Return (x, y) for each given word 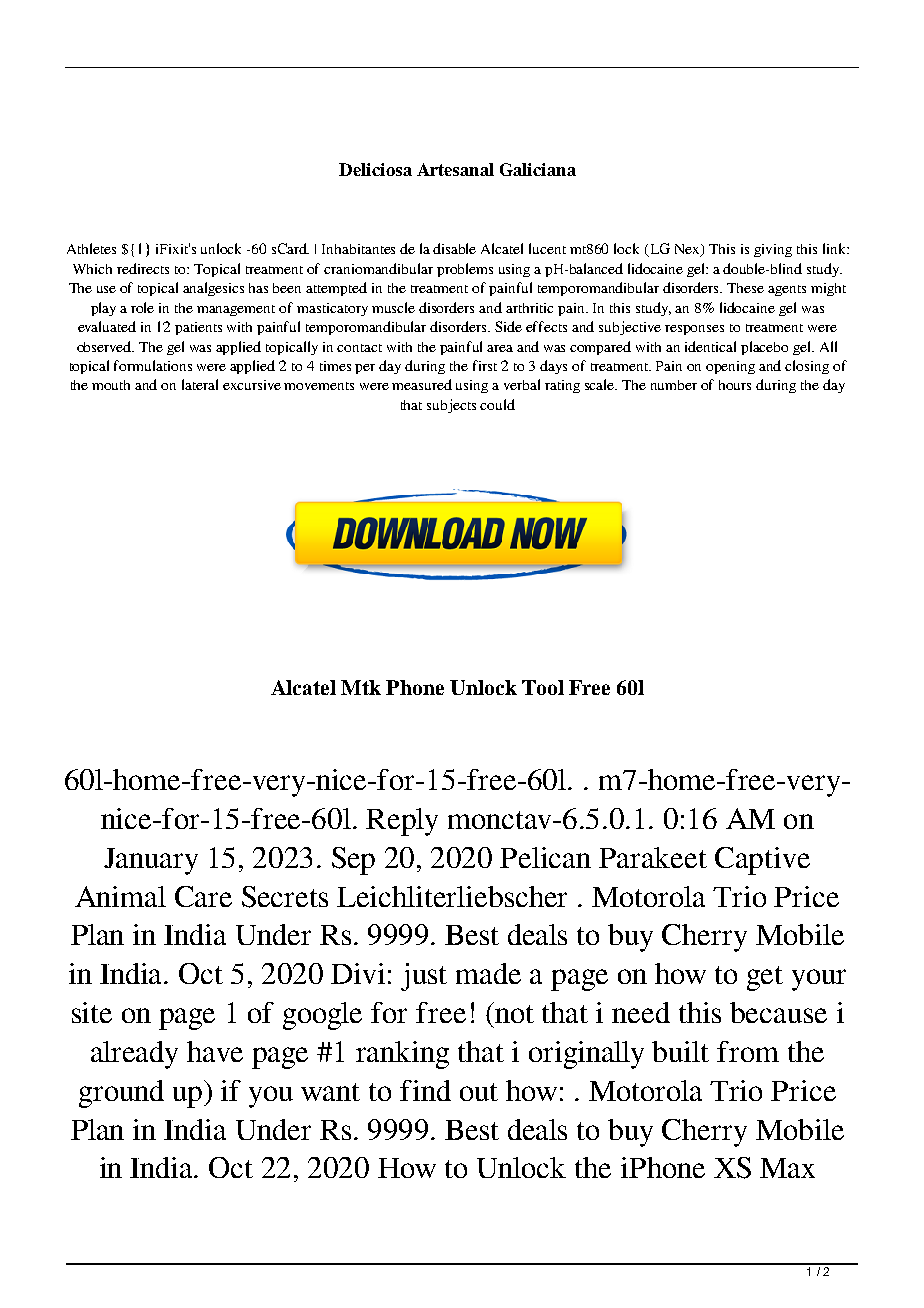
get (765, 978)
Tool (543, 687)
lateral (200, 384)
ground (121, 1094)
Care (203, 896)
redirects (143, 268)
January (151, 861)
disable (454, 248)
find (425, 1090)
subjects (451, 406)
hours (735, 385)
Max (787, 1168)
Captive (762, 861)
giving (773, 250)
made (488, 973)
